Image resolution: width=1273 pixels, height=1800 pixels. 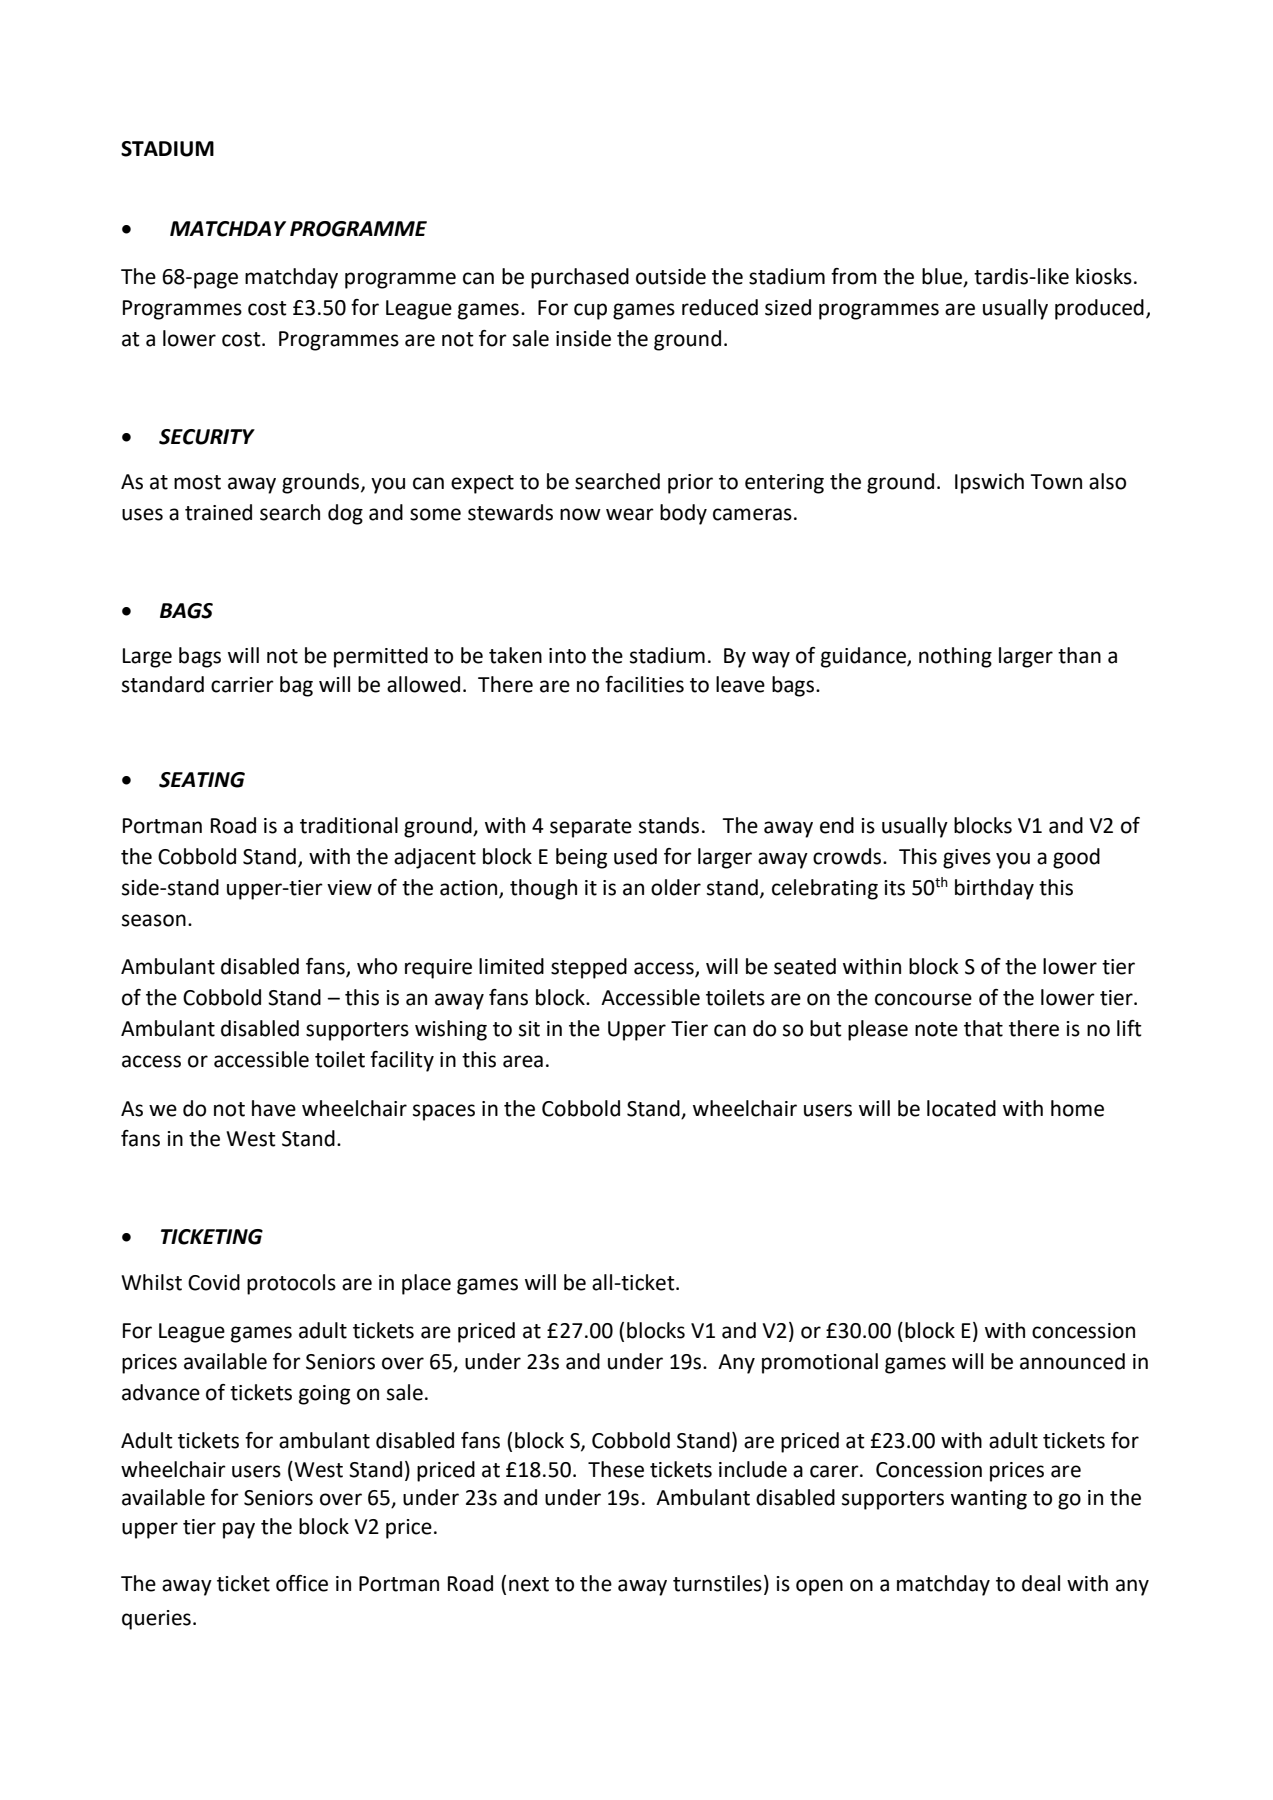 I want to click on area, so click(x=523, y=1061).
